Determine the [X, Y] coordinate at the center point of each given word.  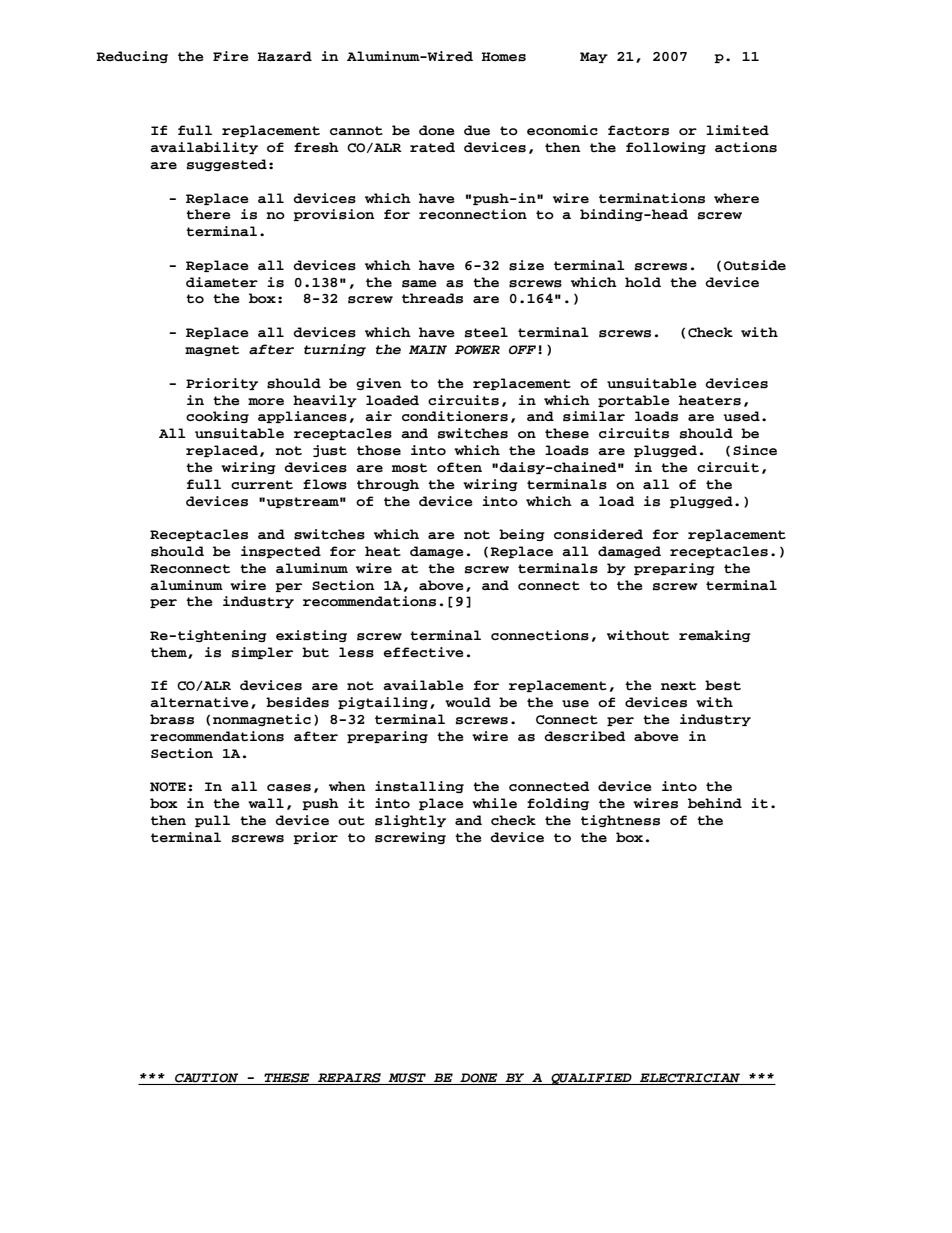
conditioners [455, 416]
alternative [199, 702]
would [468, 702]
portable [634, 401]
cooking [217, 417]
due [477, 130]
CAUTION [207, 1079]
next [678, 686]
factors [638, 130]
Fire [231, 56]
